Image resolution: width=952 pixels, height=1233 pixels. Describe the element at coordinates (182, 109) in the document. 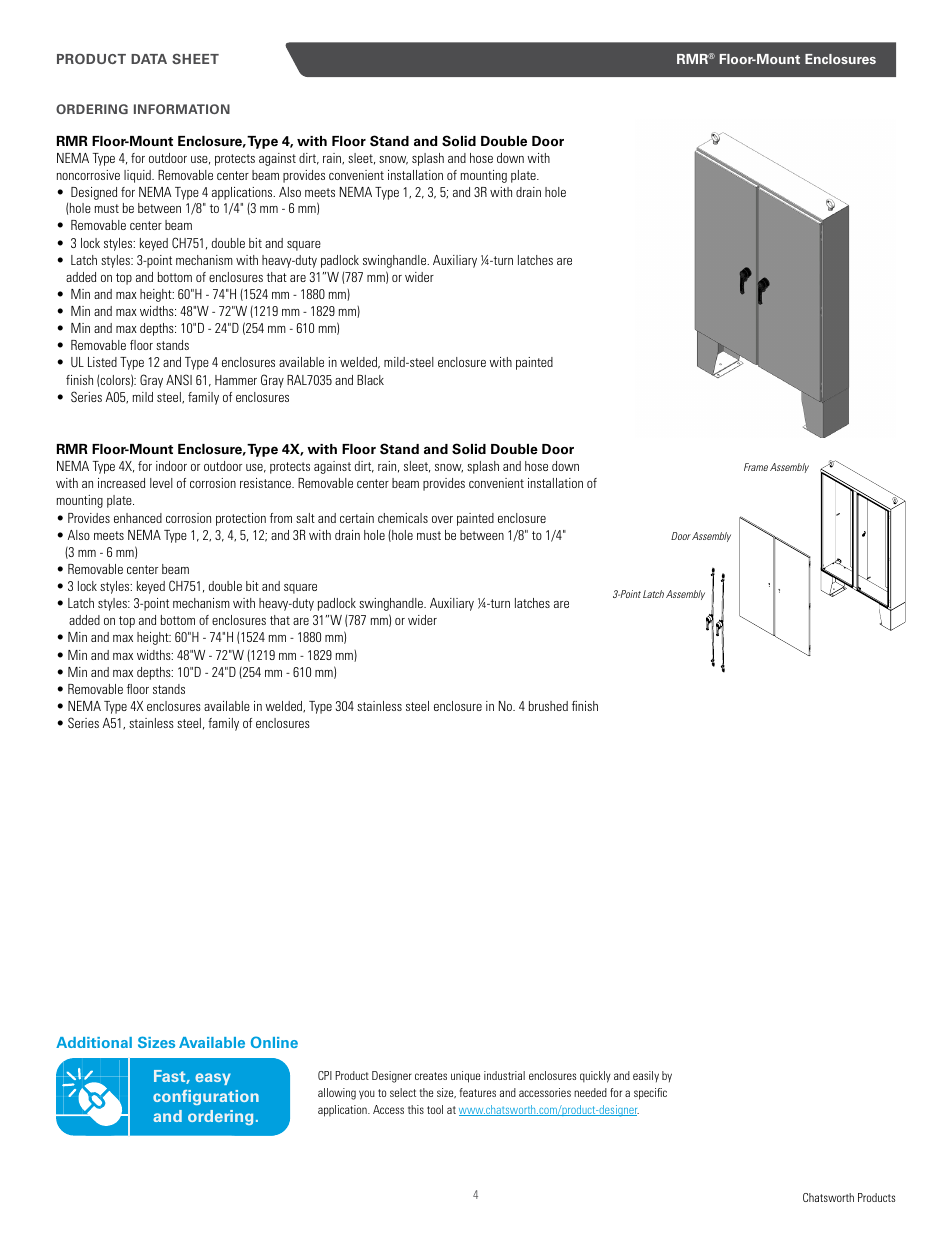

I see `INFORMATION` at that location.
